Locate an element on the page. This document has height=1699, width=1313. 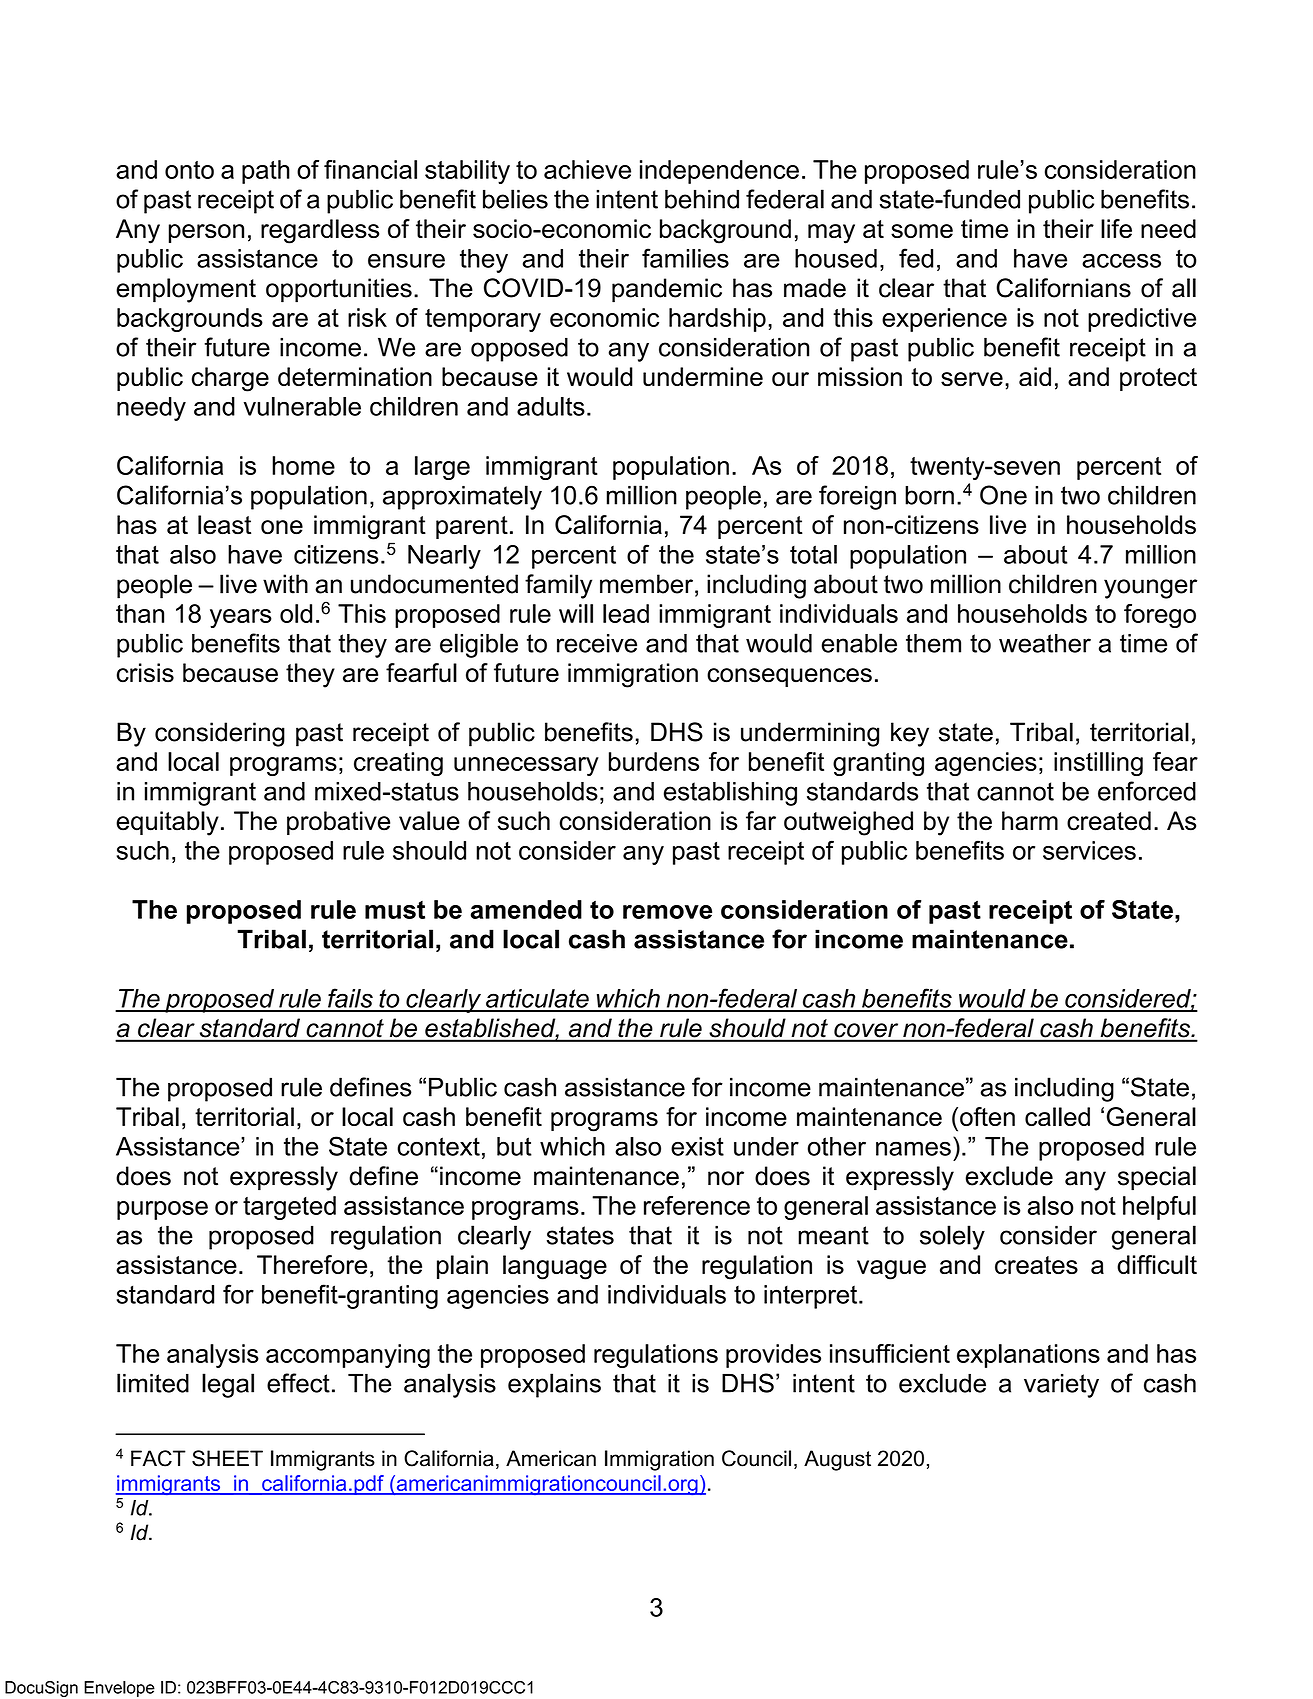
legal is located at coordinates (228, 1385).
